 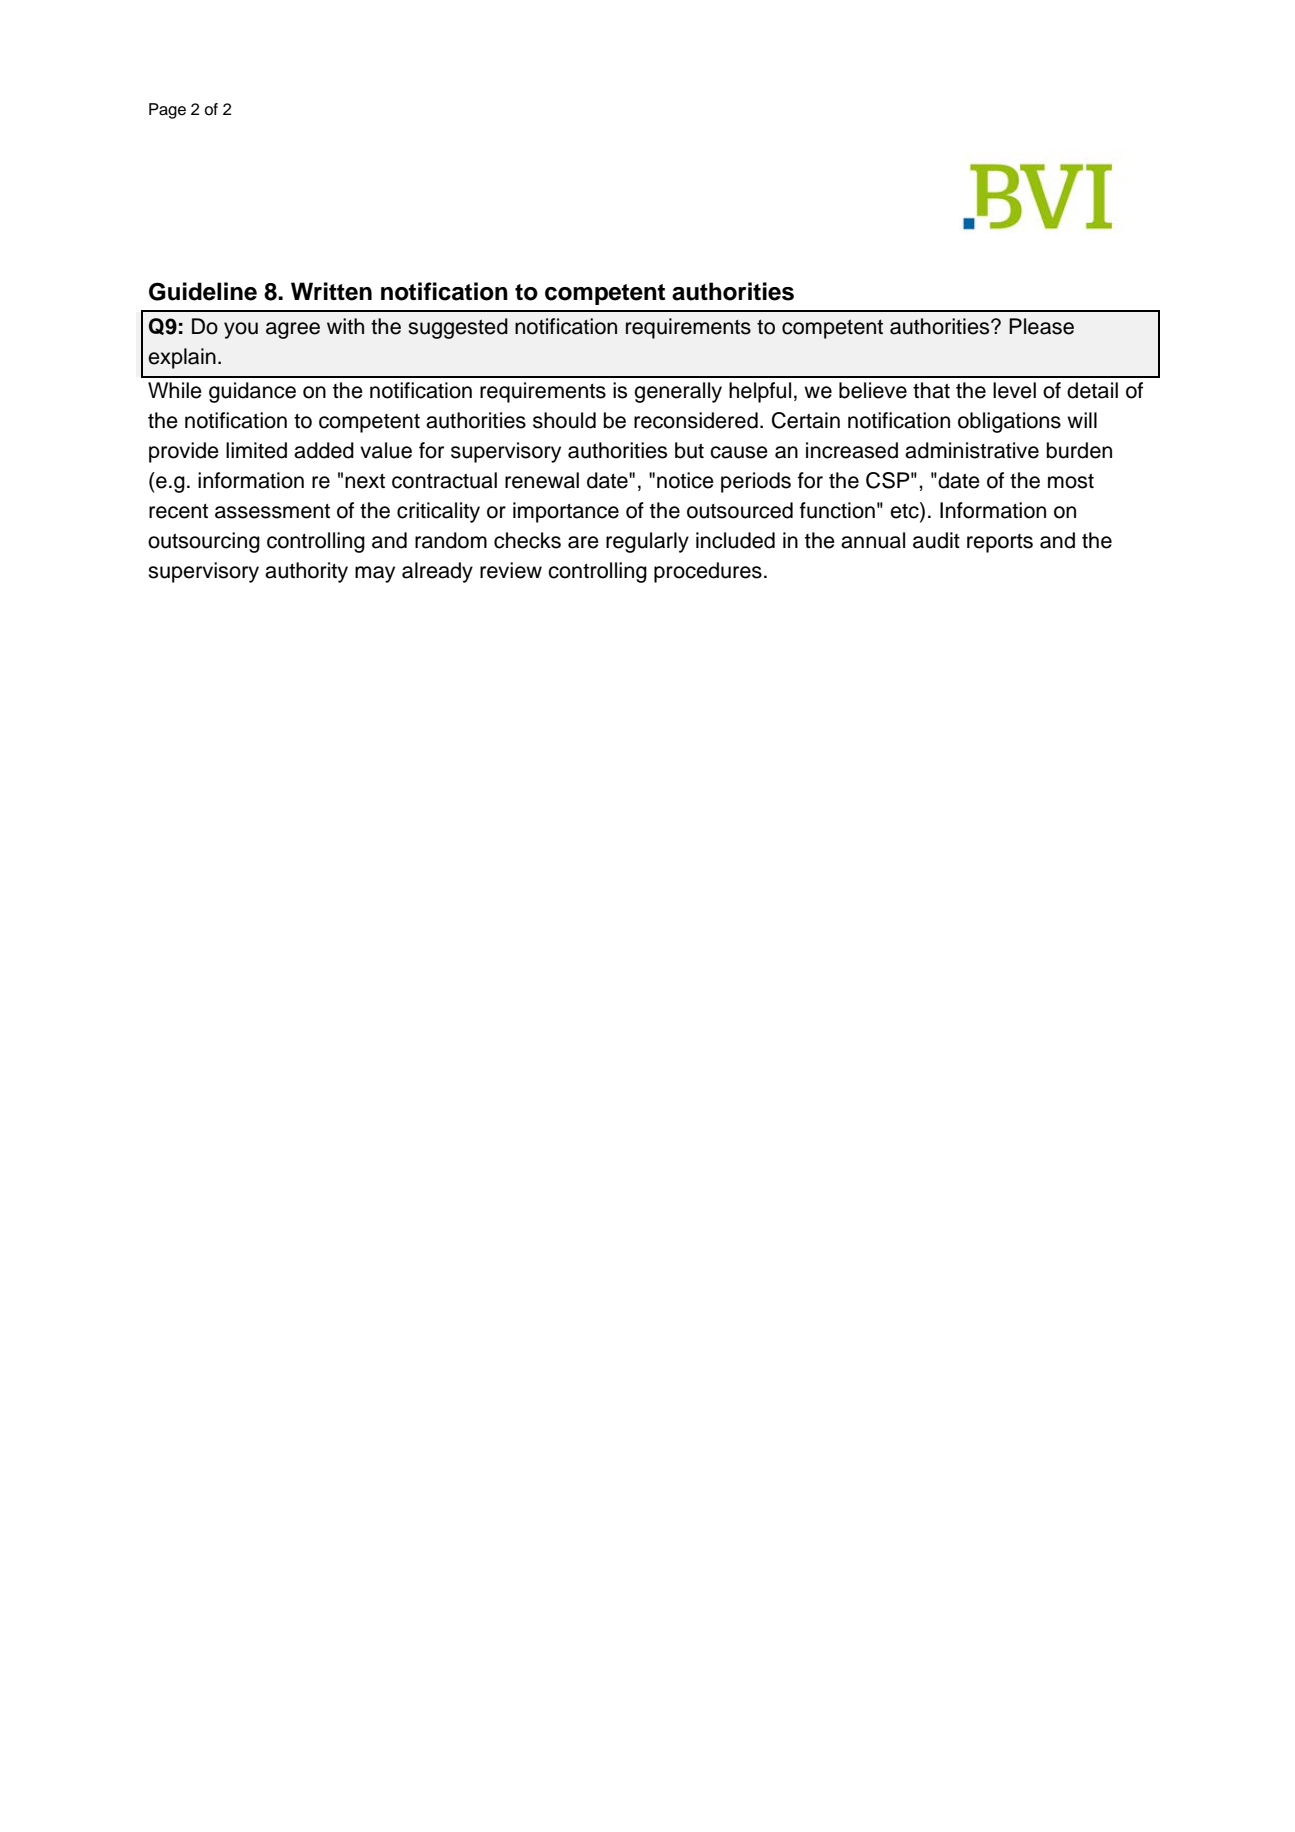 I want to click on Page, so click(x=167, y=111).
